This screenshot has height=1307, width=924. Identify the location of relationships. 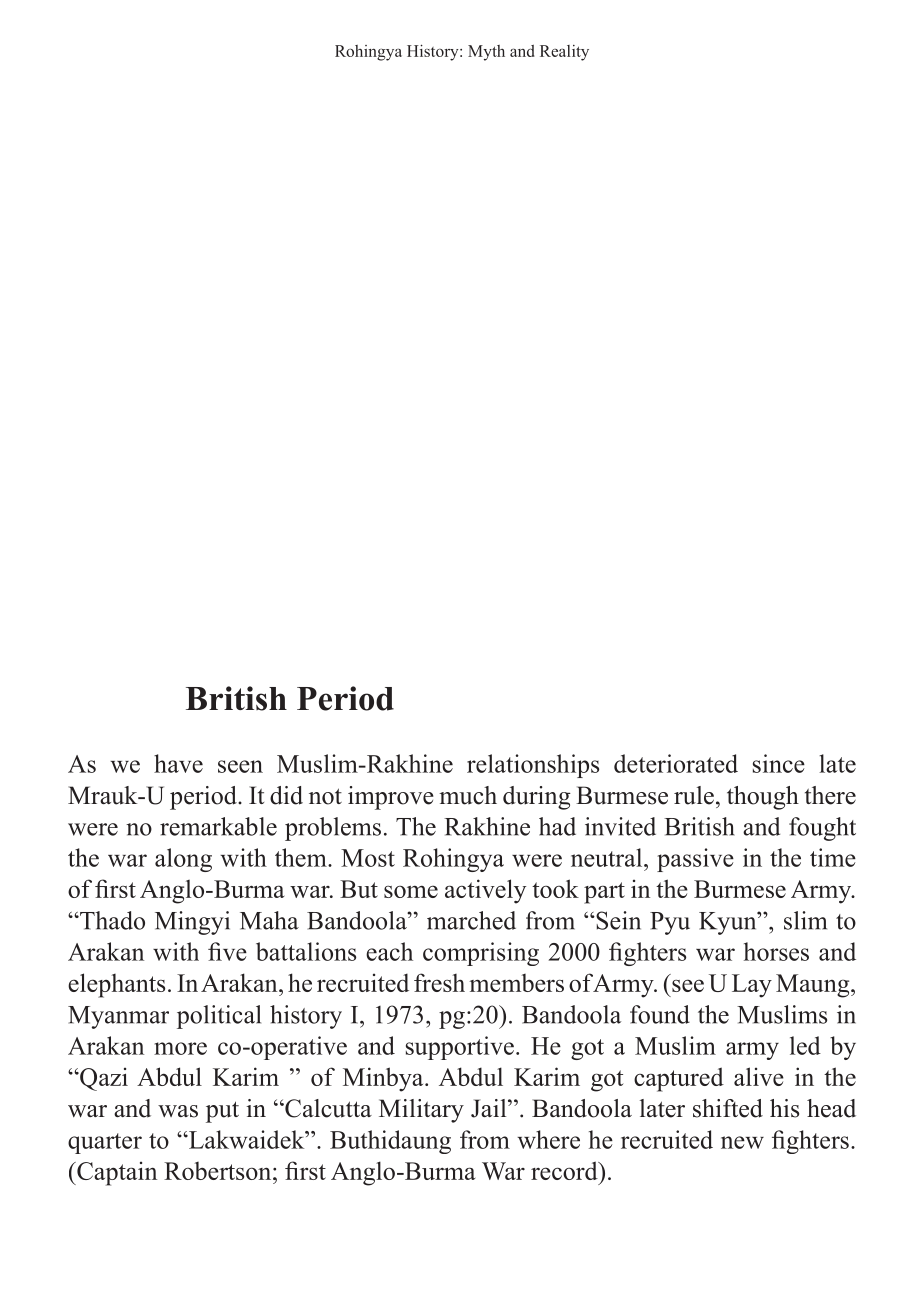
(533, 766).
